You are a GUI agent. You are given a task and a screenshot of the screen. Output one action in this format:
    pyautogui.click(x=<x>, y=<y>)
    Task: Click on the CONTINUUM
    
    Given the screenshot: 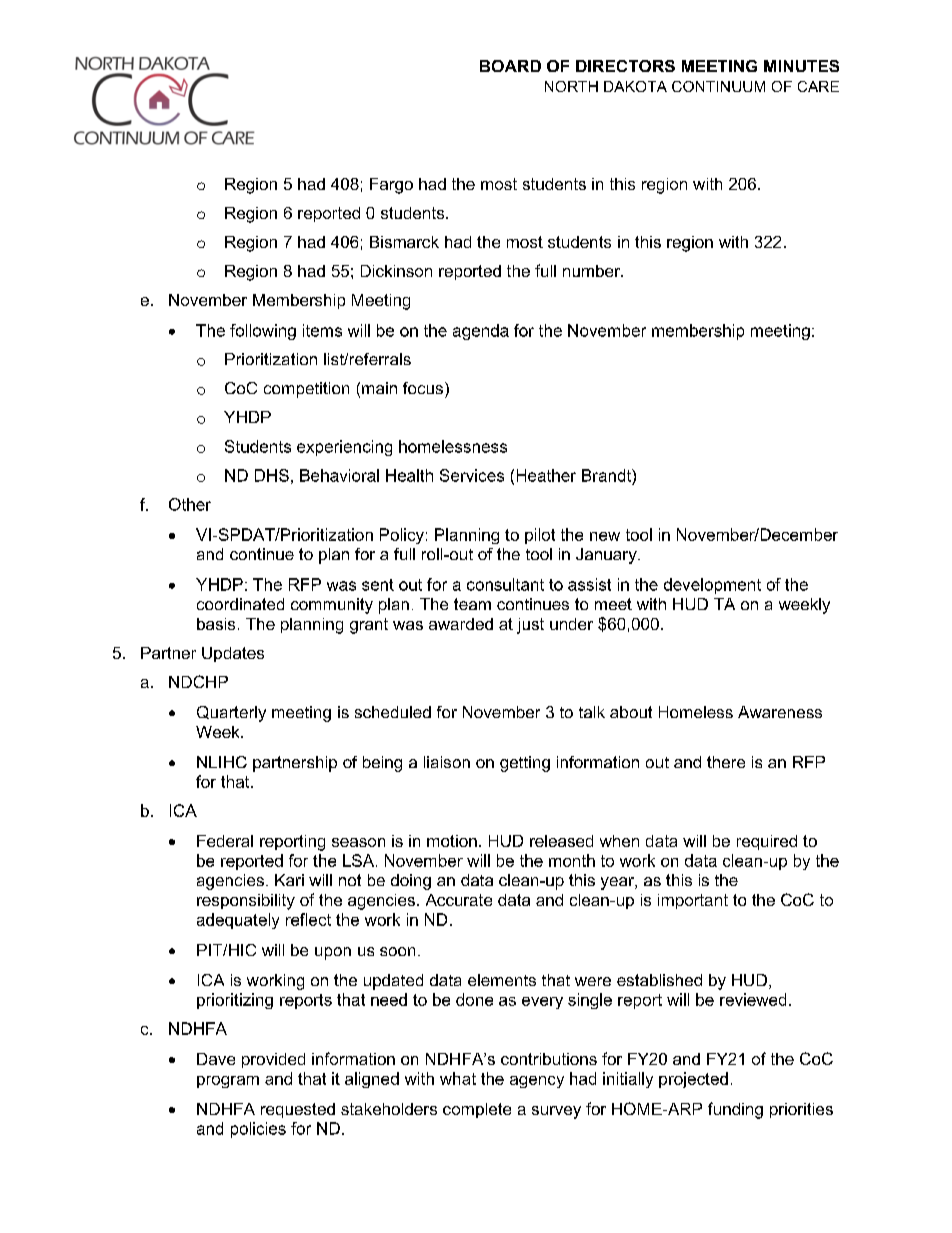 What is the action you would take?
    pyautogui.click(x=718, y=86)
